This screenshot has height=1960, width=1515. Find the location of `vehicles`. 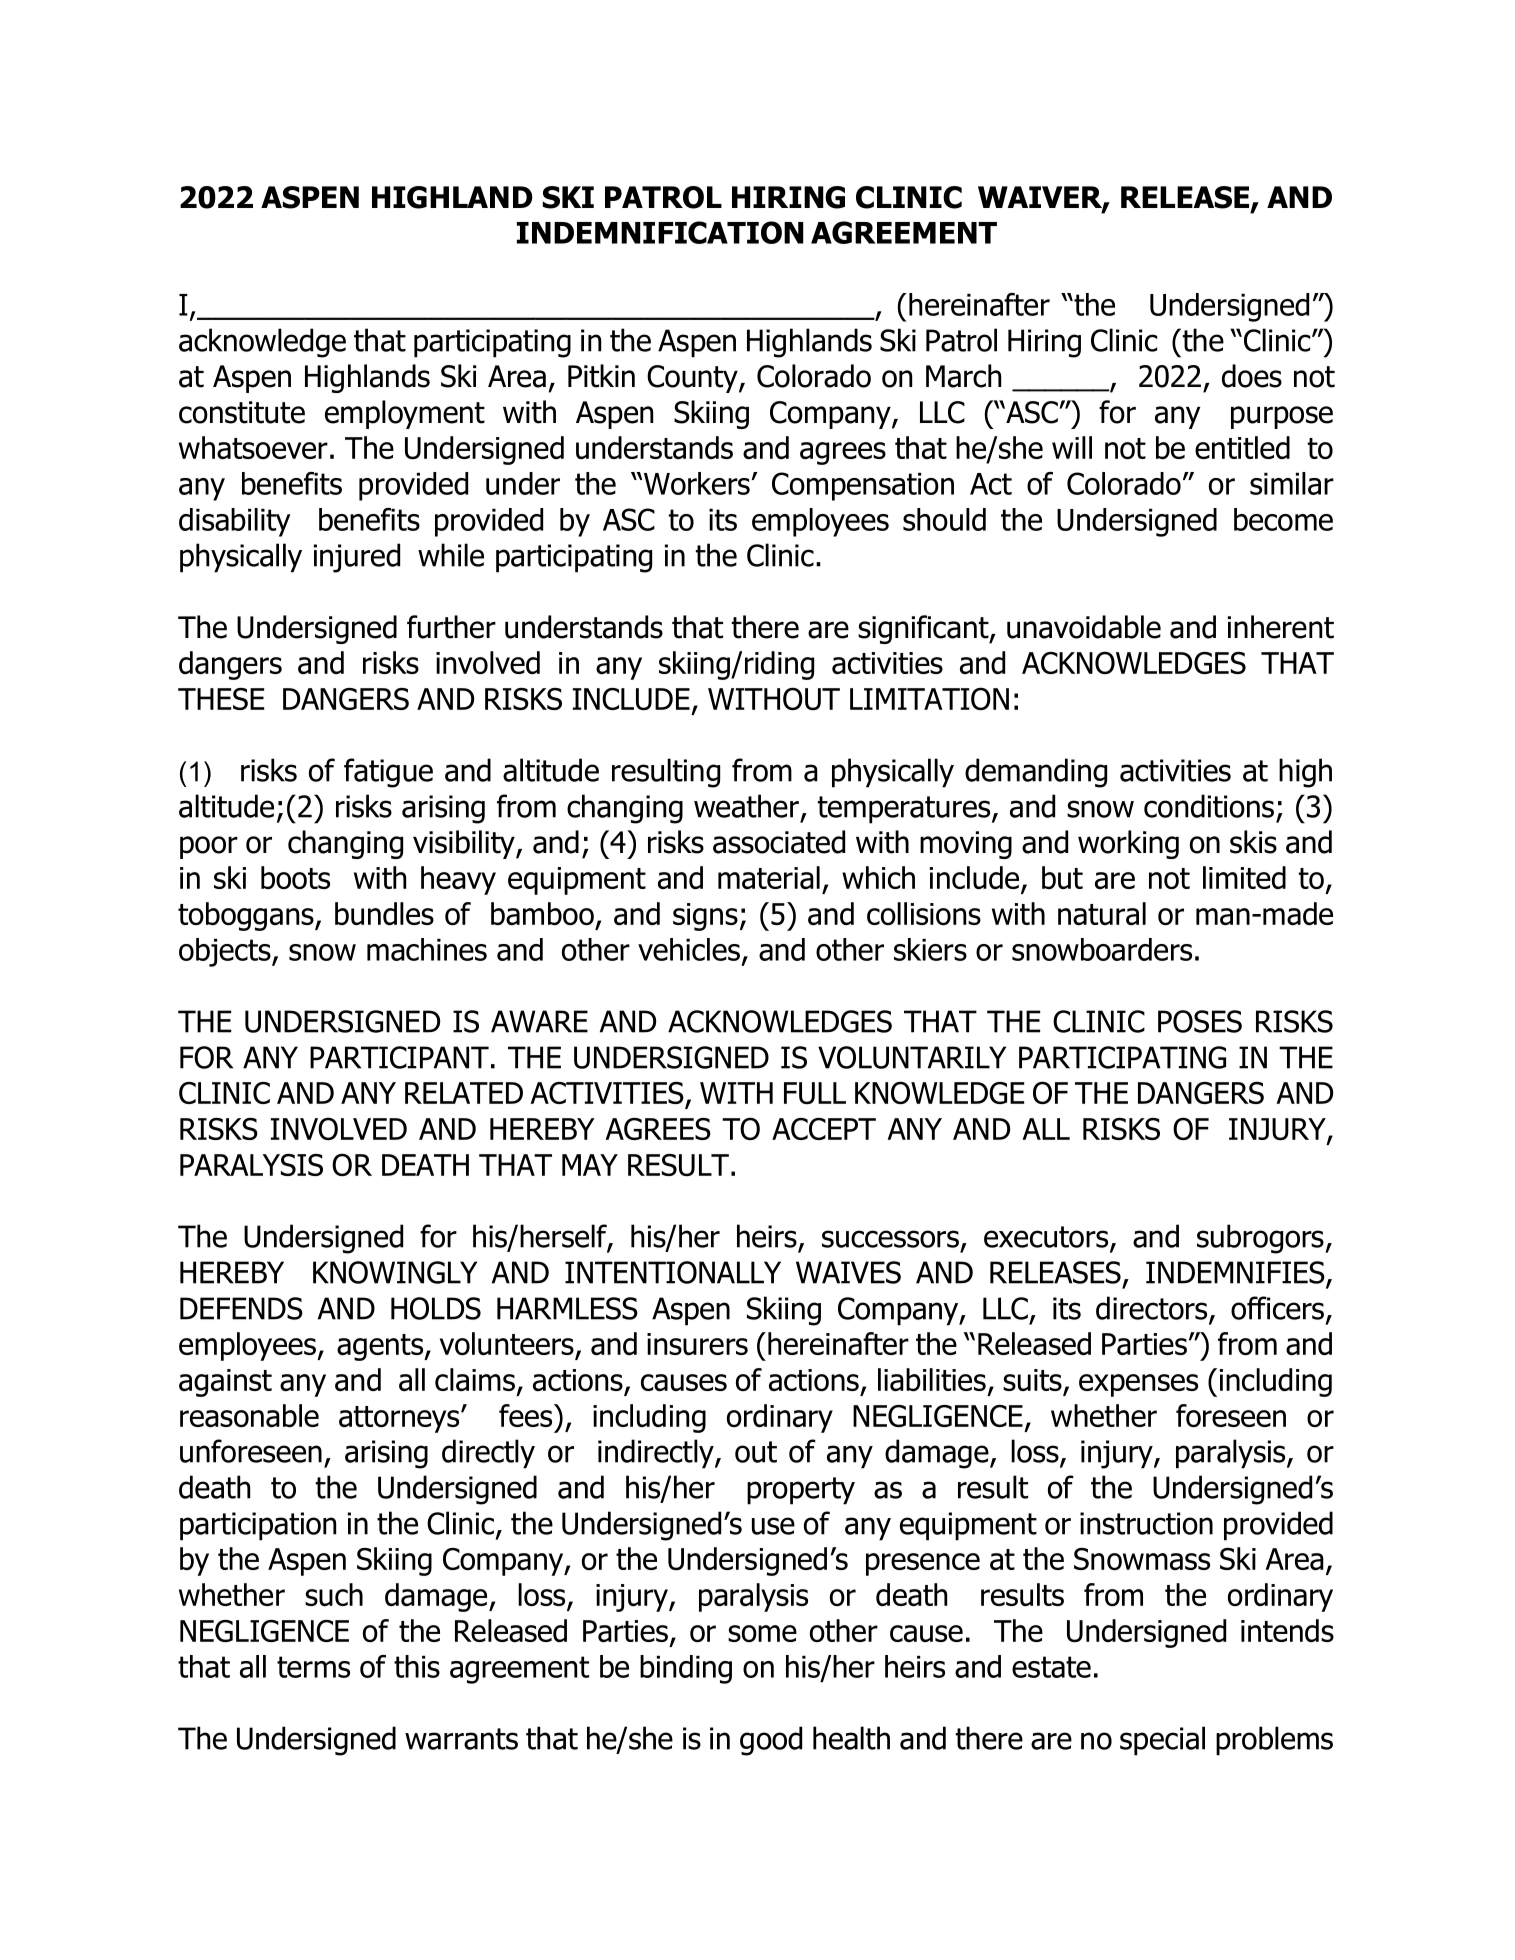

vehicles is located at coordinates (689, 949).
